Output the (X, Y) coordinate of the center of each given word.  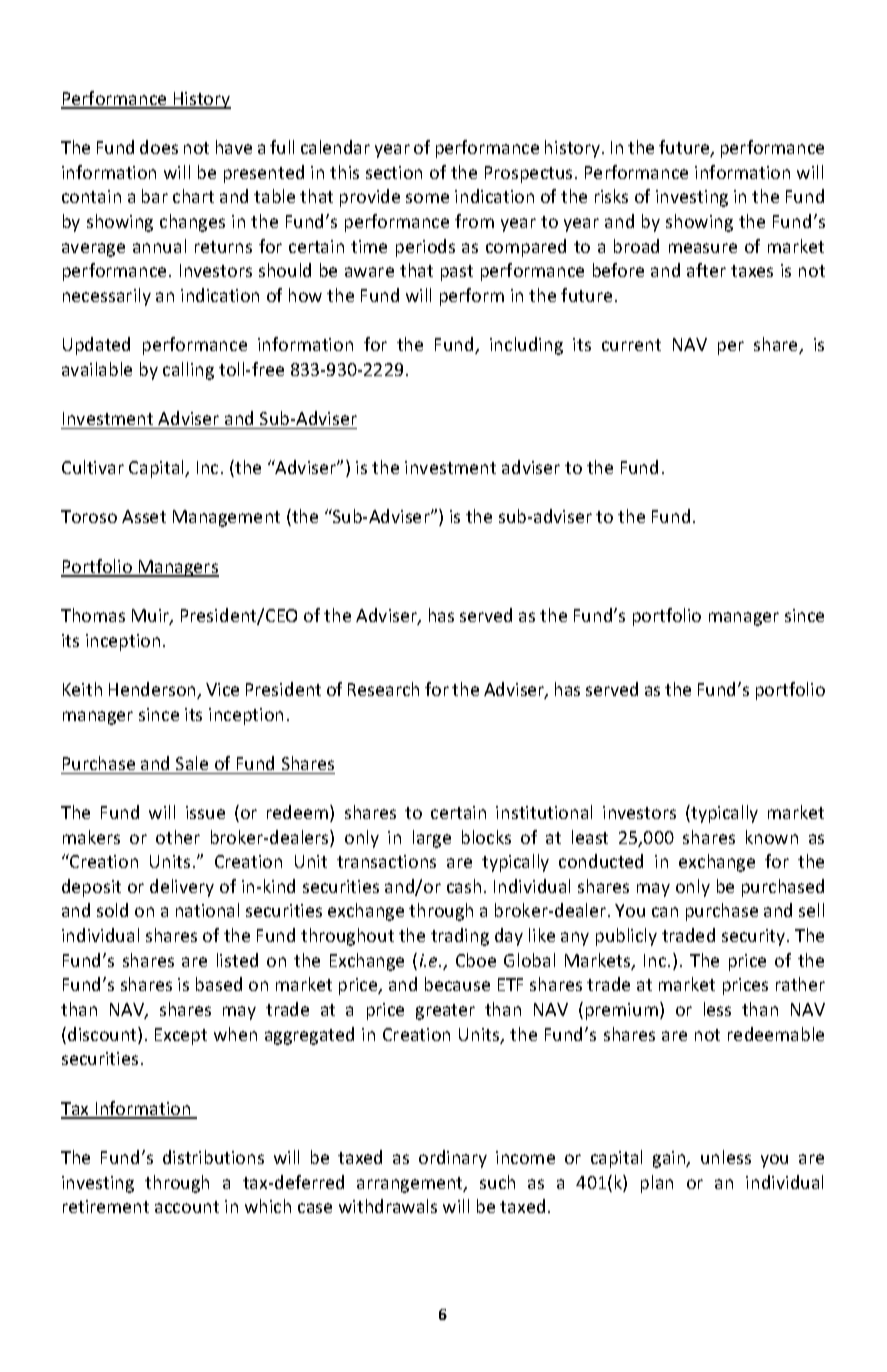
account (187, 1207)
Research (383, 689)
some (427, 198)
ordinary (453, 1159)
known (772, 837)
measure (703, 248)
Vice (222, 689)
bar (155, 196)
